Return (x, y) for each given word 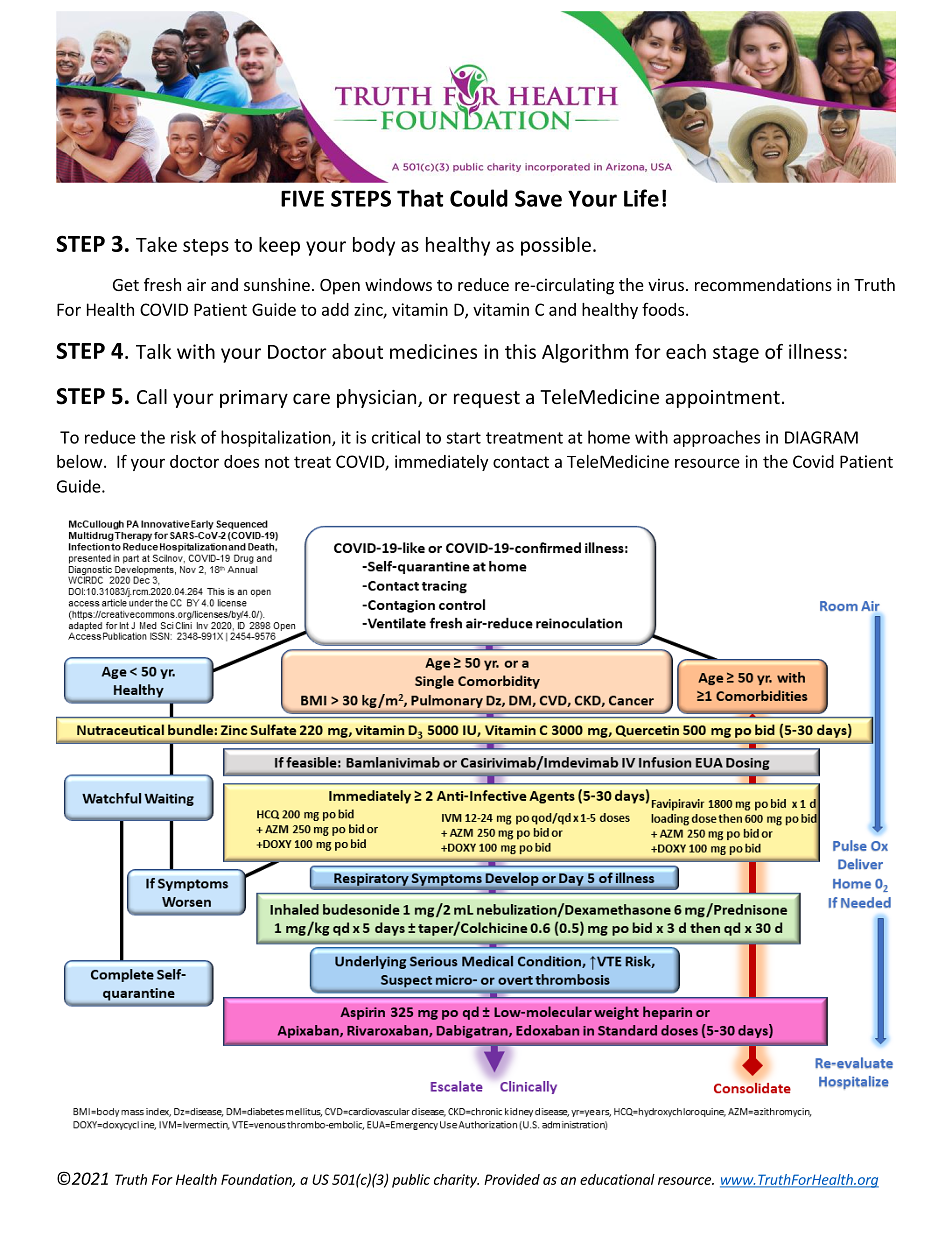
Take (156, 244)
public (411, 1181)
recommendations (763, 284)
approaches (716, 438)
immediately (441, 463)
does (241, 461)
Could (479, 198)
